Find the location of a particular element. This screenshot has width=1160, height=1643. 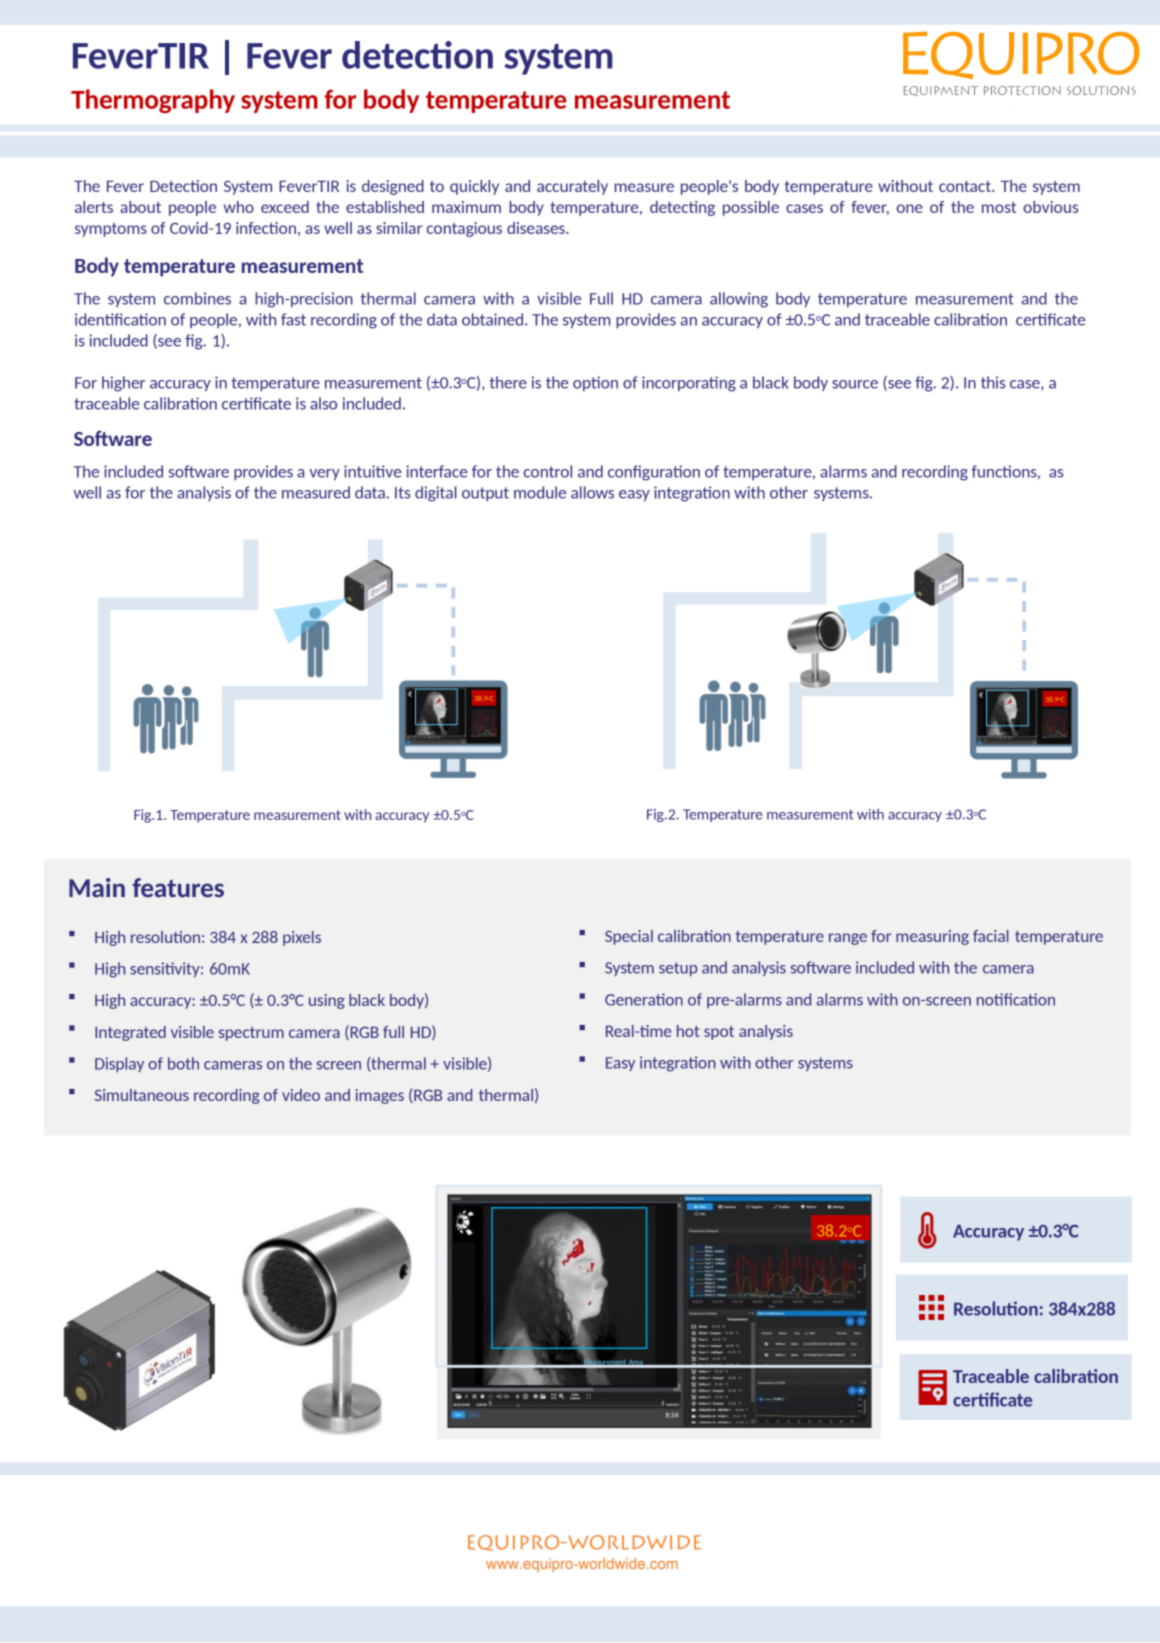

features is located at coordinates (178, 887).
